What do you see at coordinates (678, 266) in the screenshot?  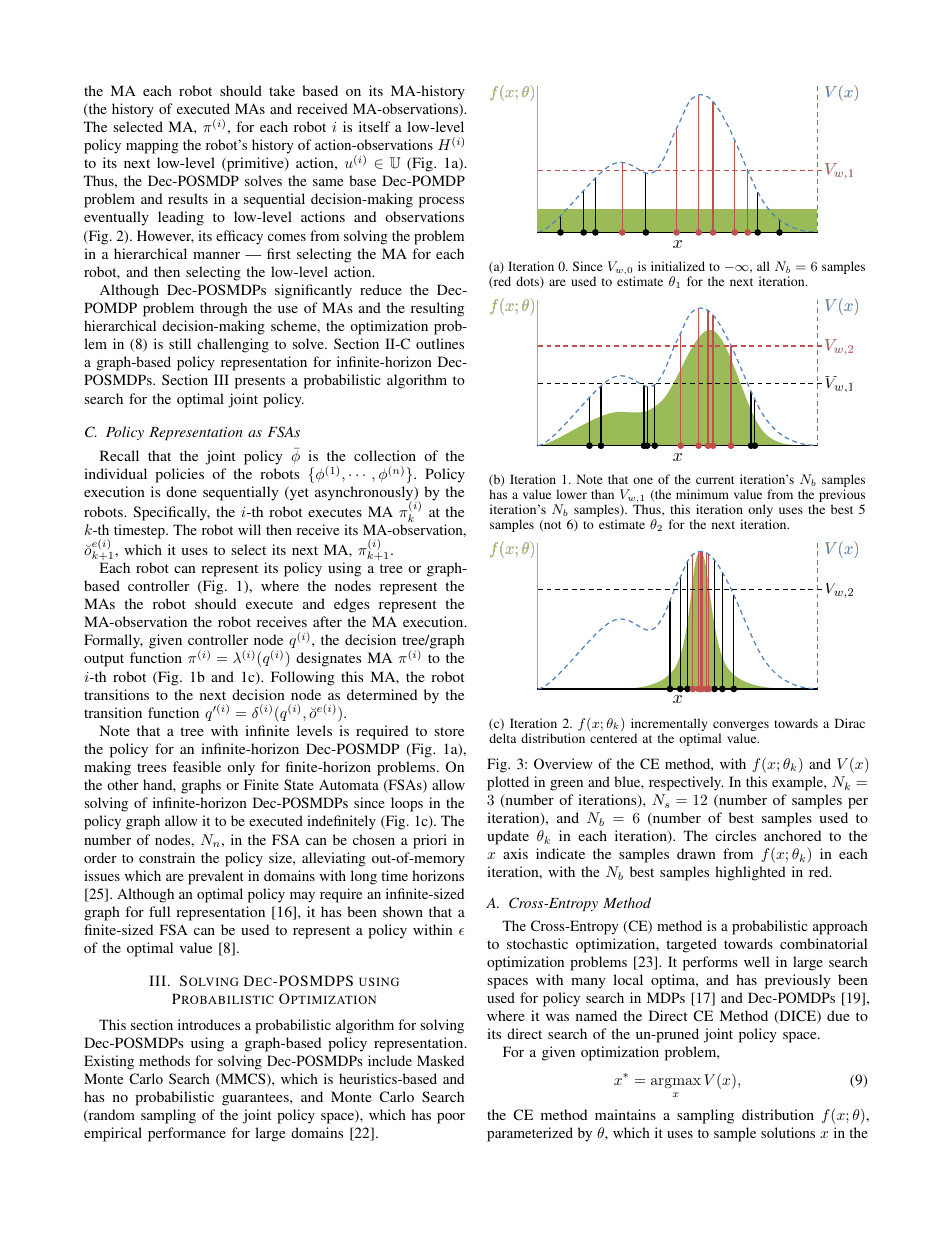 I see `initialized` at bounding box center [678, 266].
